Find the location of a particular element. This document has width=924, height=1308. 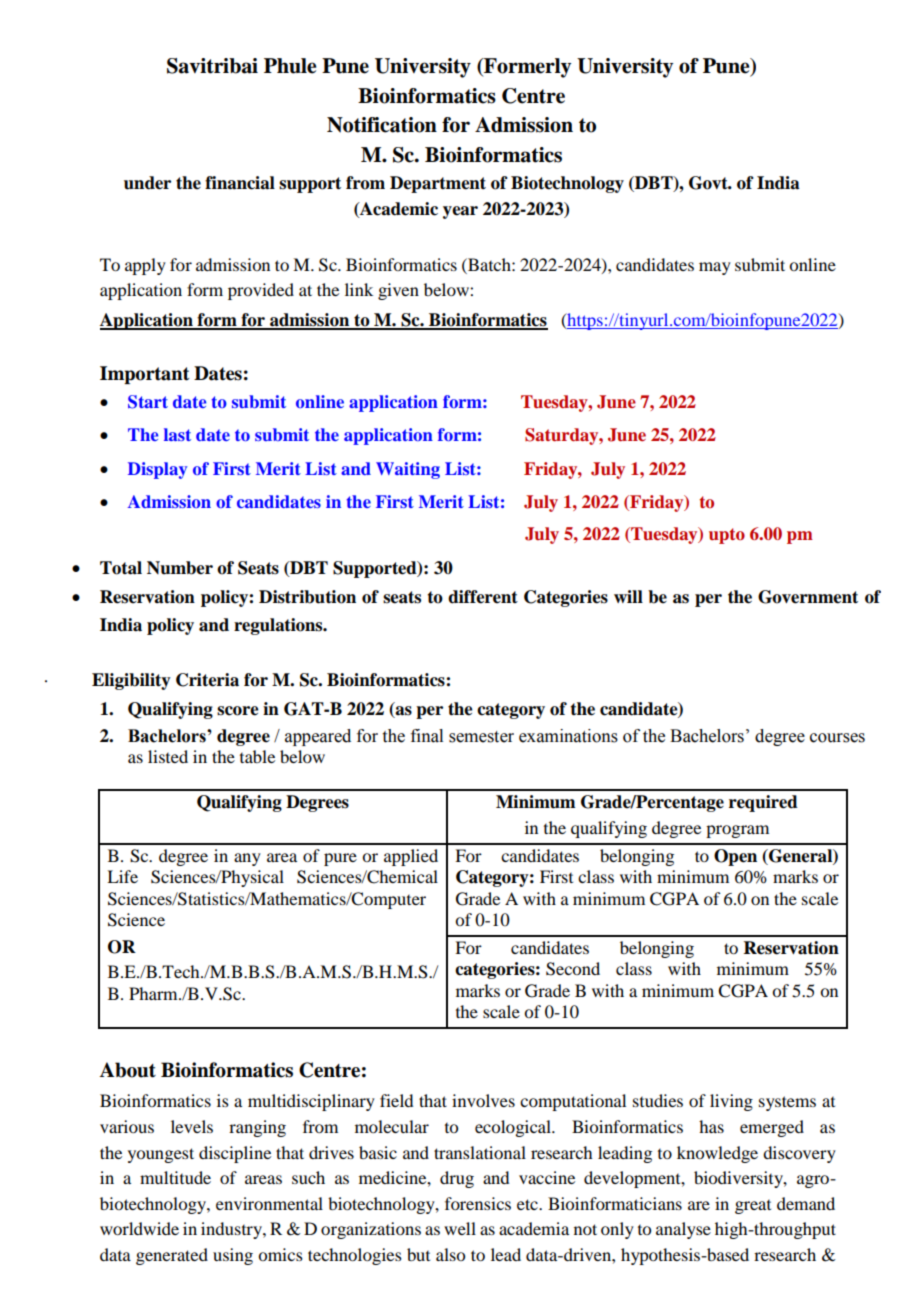

last is located at coordinates (177, 434).
